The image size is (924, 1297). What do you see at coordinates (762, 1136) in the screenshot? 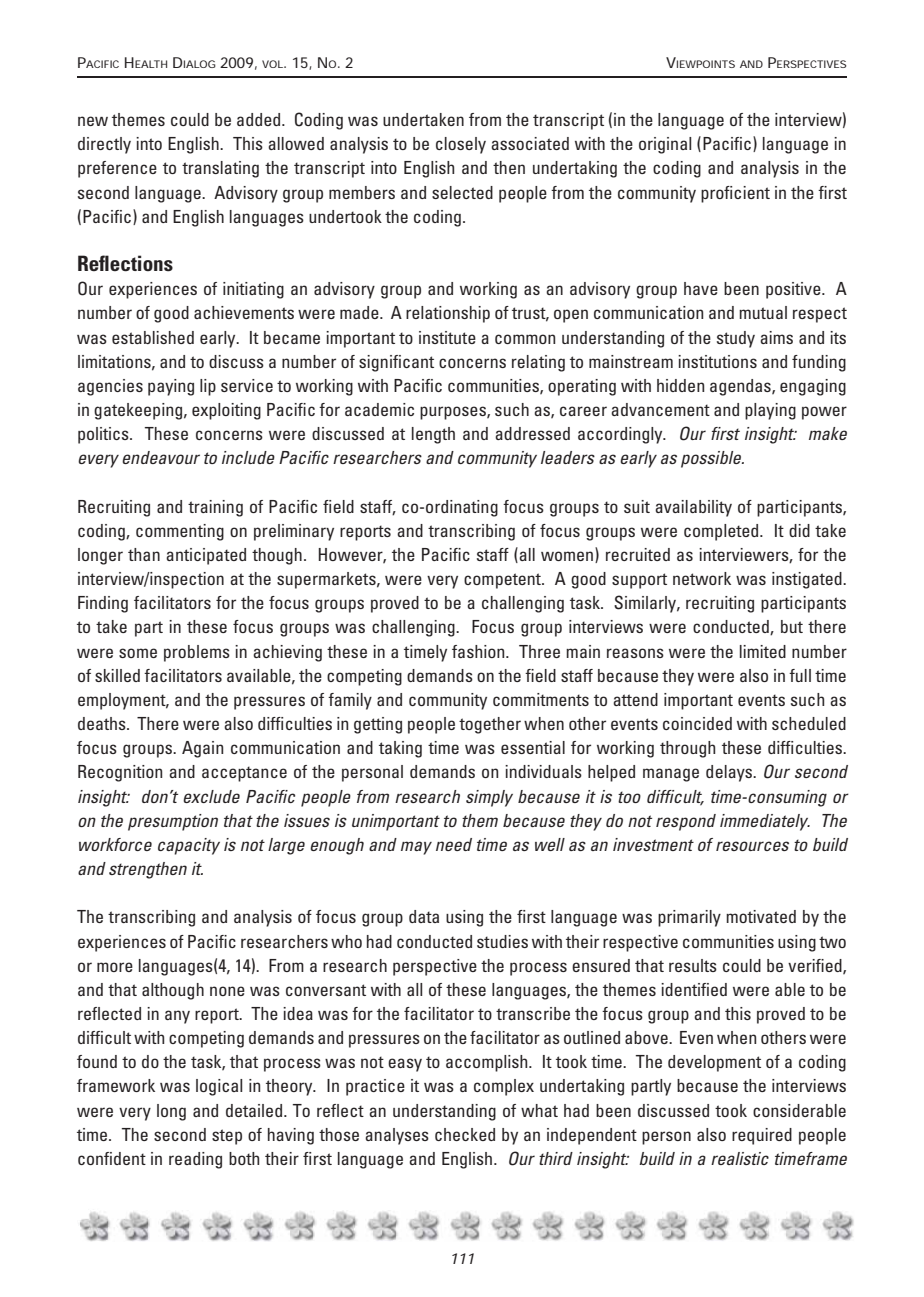
I see `required` at bounding box center [762, 1136].
